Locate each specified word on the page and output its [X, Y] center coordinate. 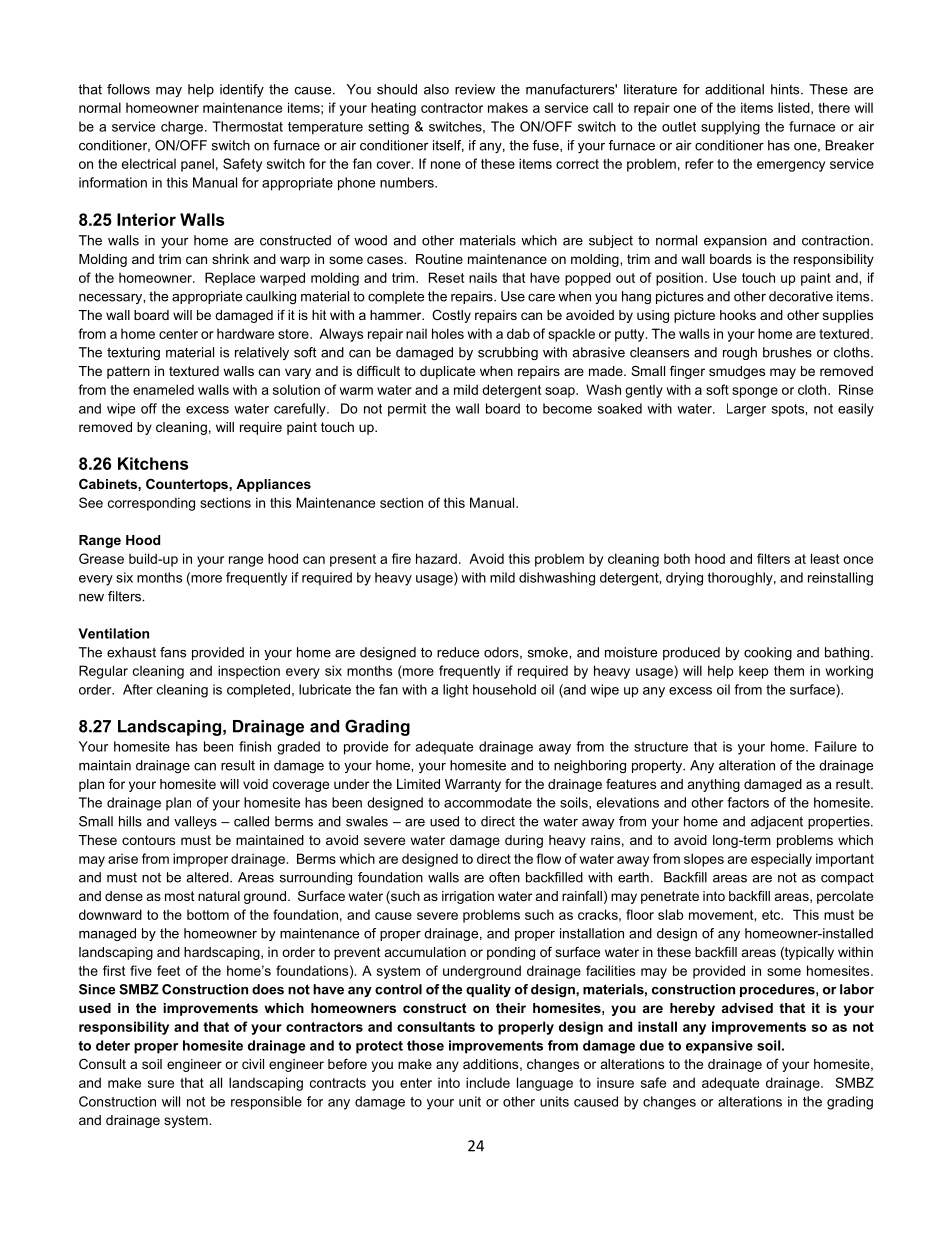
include [488, 1082]
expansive [719, 1047]
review [475, 89]
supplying [730, 128]
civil [253, 1064]
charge [183, 128]
